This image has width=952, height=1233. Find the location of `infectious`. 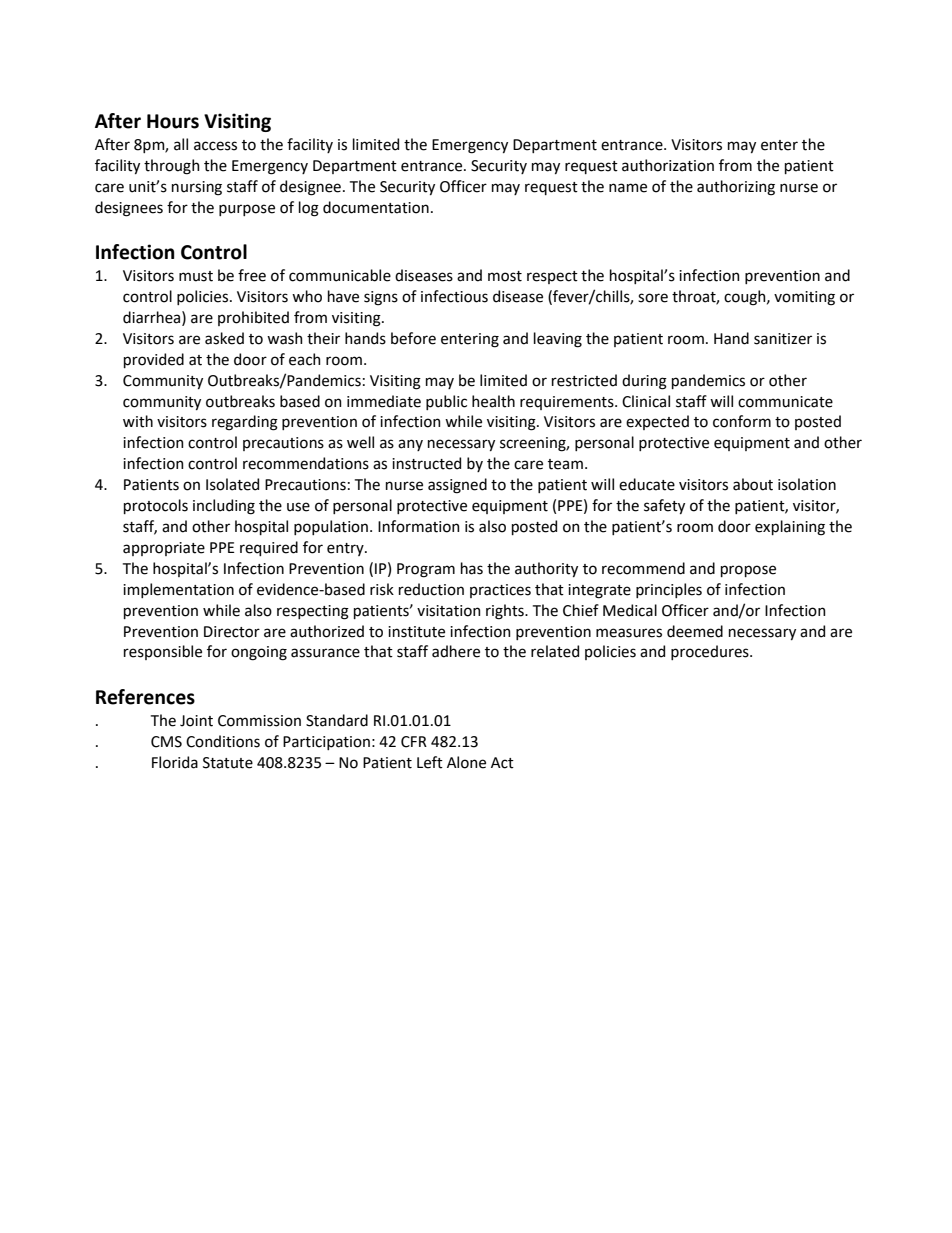

infectious is located at coordinates (454, 296).
